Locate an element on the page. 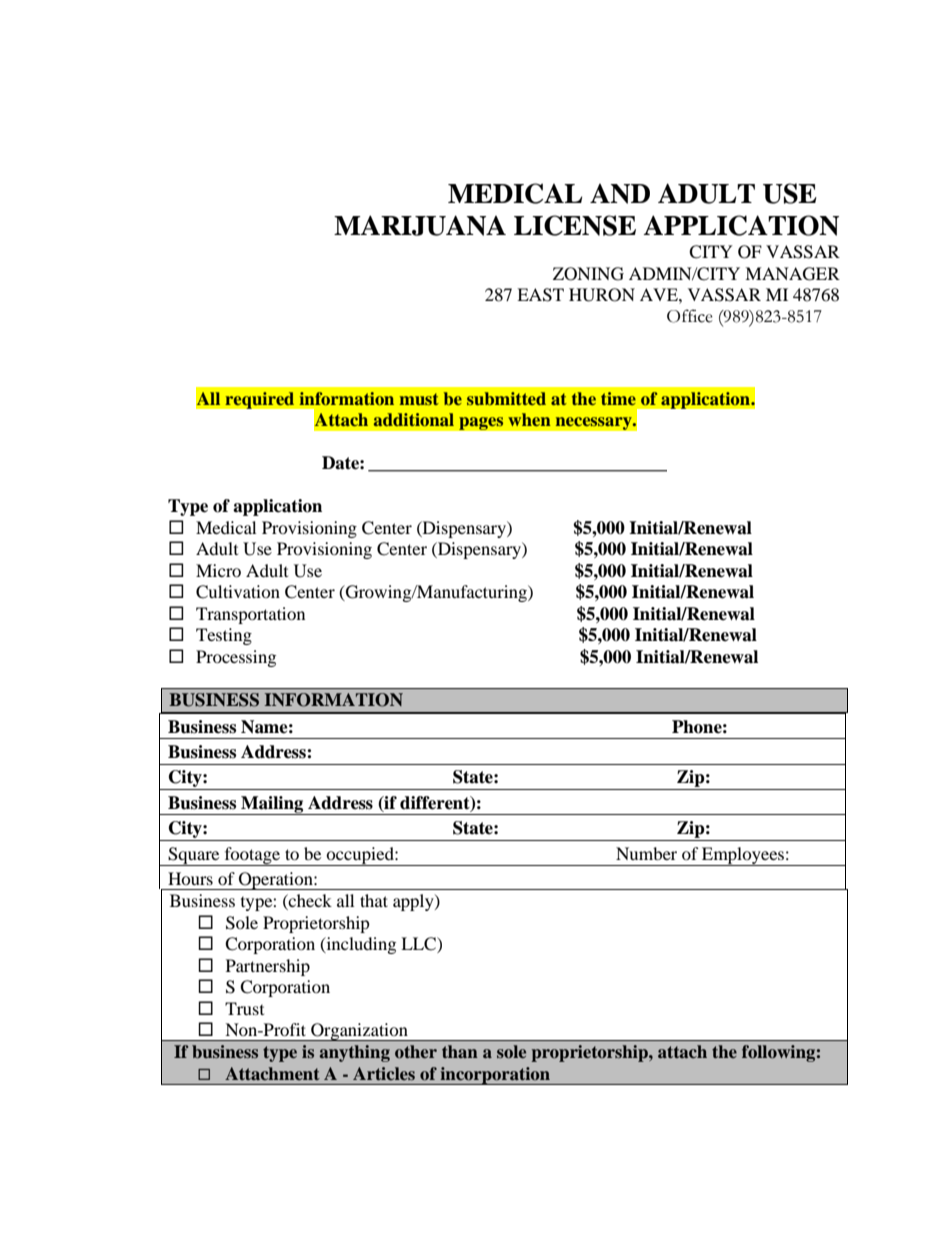 This document has height=1233, width=952. LICENSE is located at coordinates (575, 225).
